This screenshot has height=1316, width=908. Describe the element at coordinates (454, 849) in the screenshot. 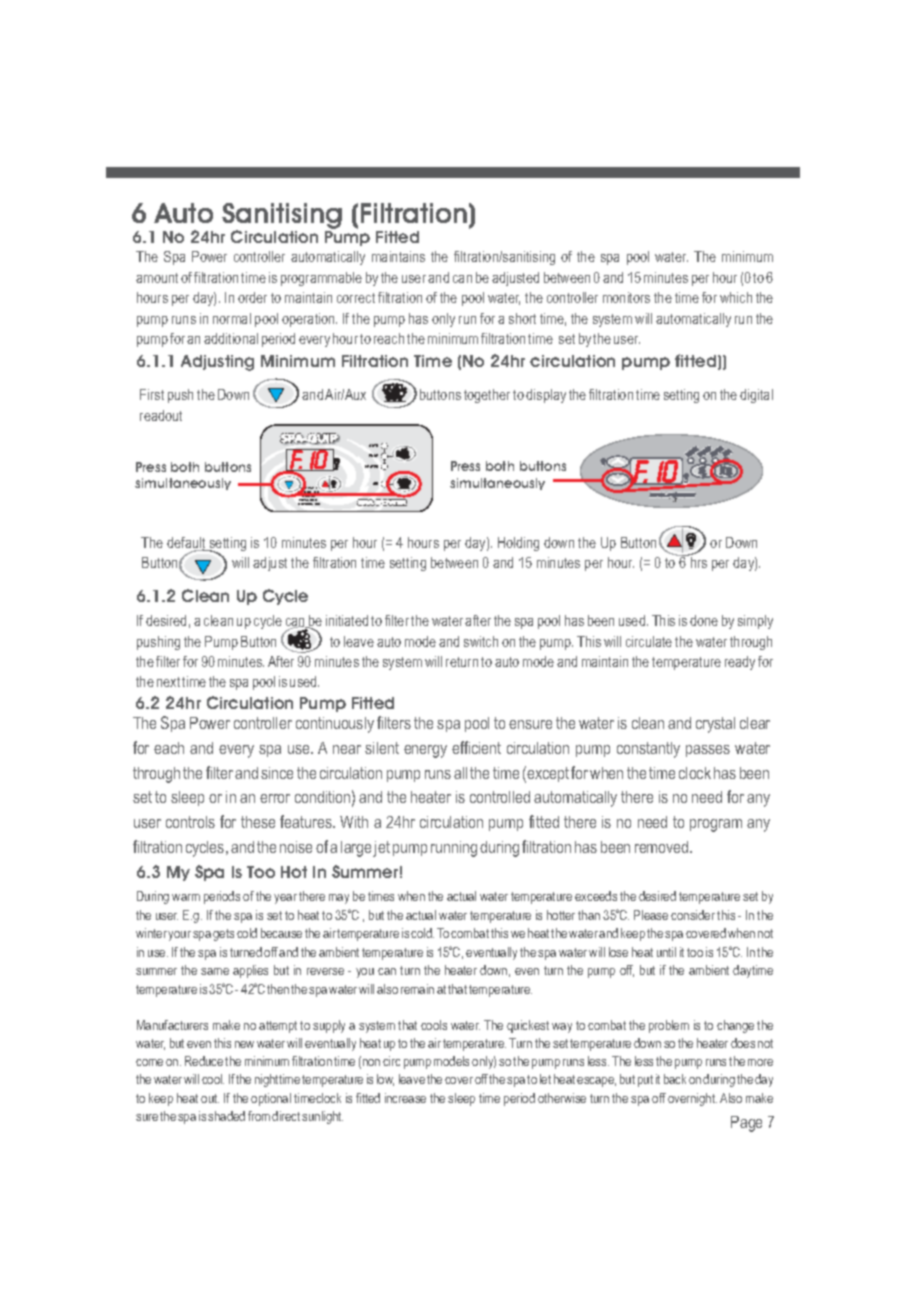

I see `running` at that location.
